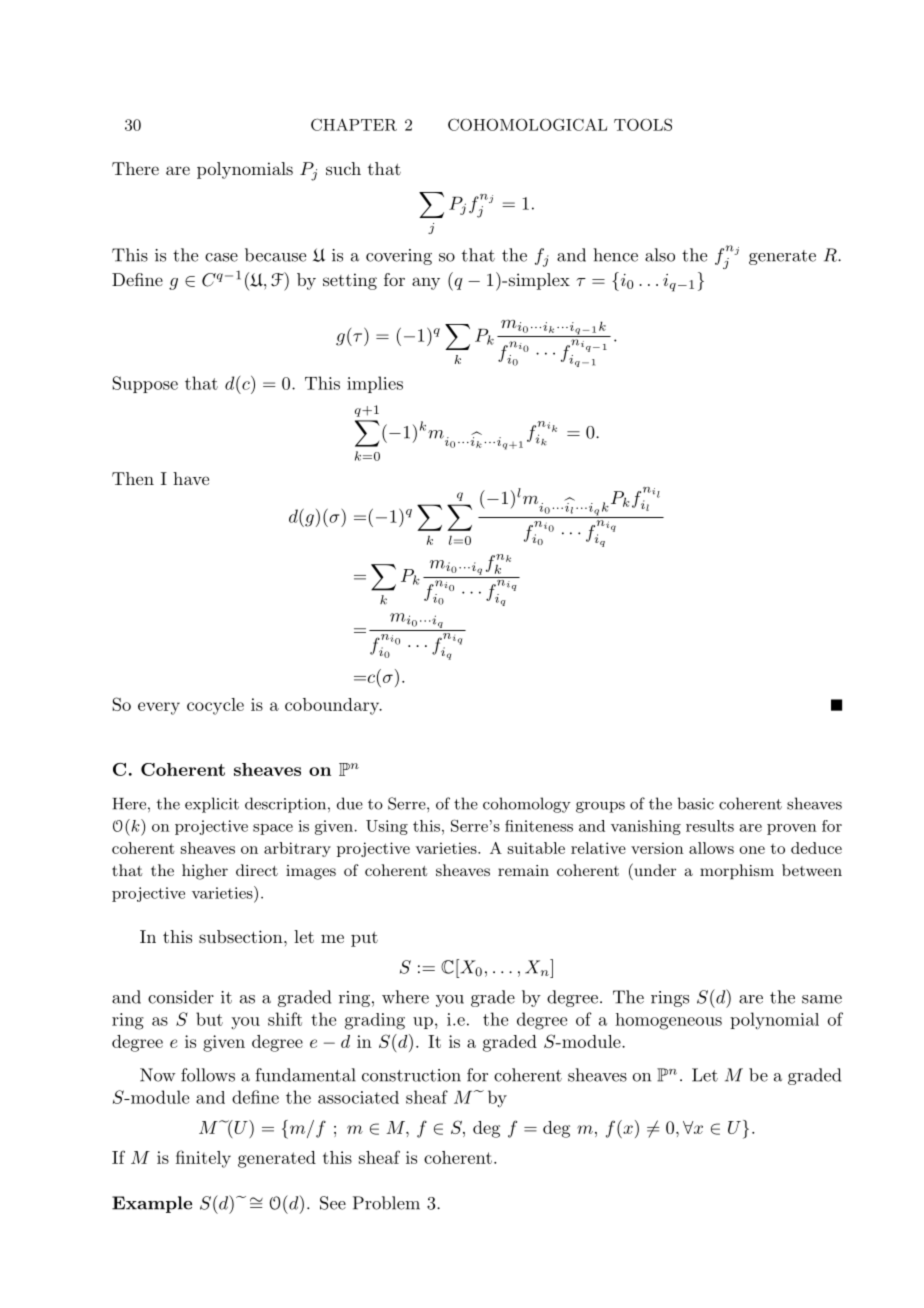 Image resolution: width=924 pixels, height=1308 pixels. Describe the element at coordinates (660, 255) in the image. I see `also` at that location.
